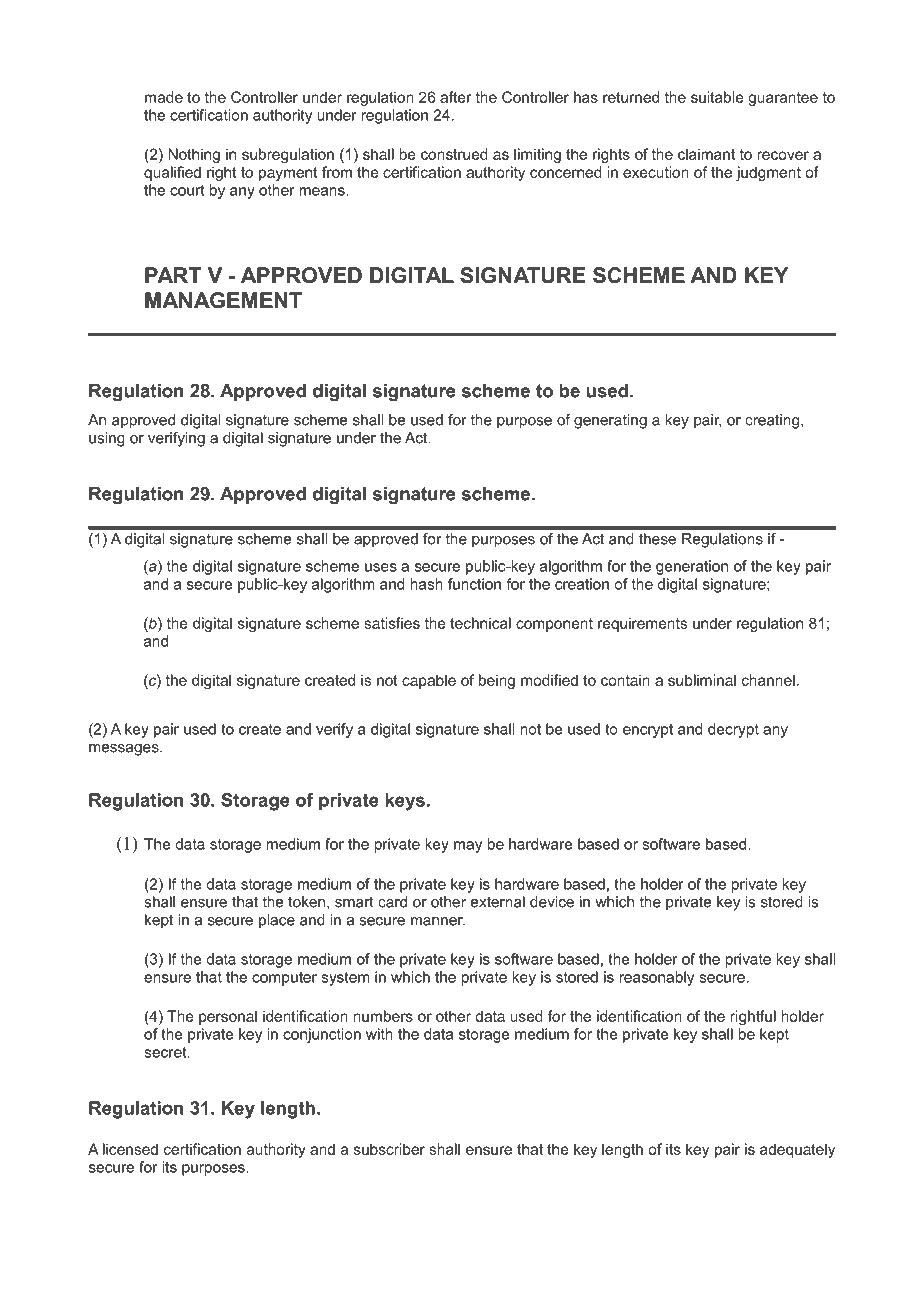 The width and height of the document is (924, 1308). What do you see at coordinates (706, 154) in the document?
I see `claimant` at bounding box center [706, 154].
